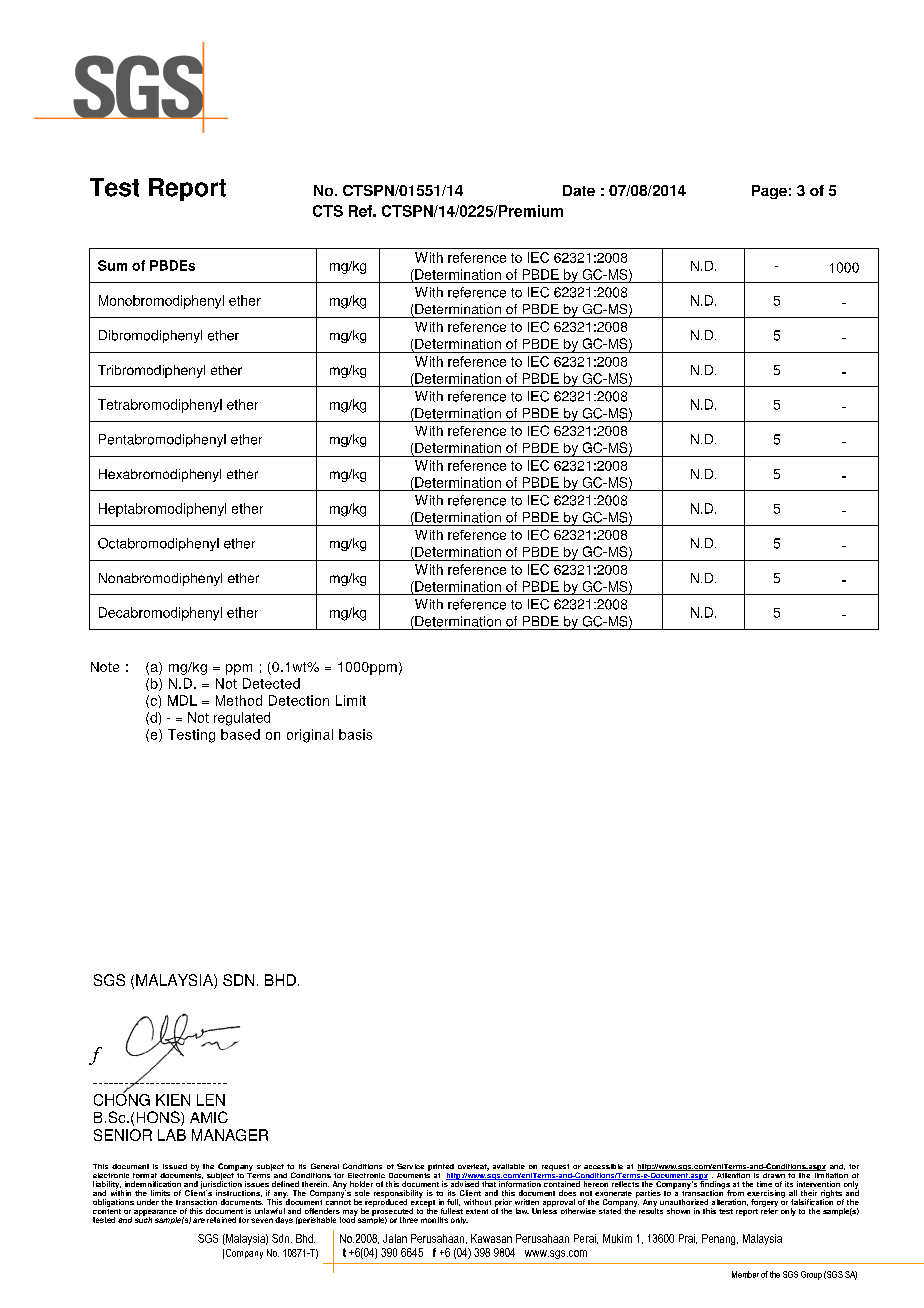 Image resolution: width=924 pixels, height=1308 pixels. Describe the element at coordinates (310, 736) in the screenshot. I see `original` at that location.
